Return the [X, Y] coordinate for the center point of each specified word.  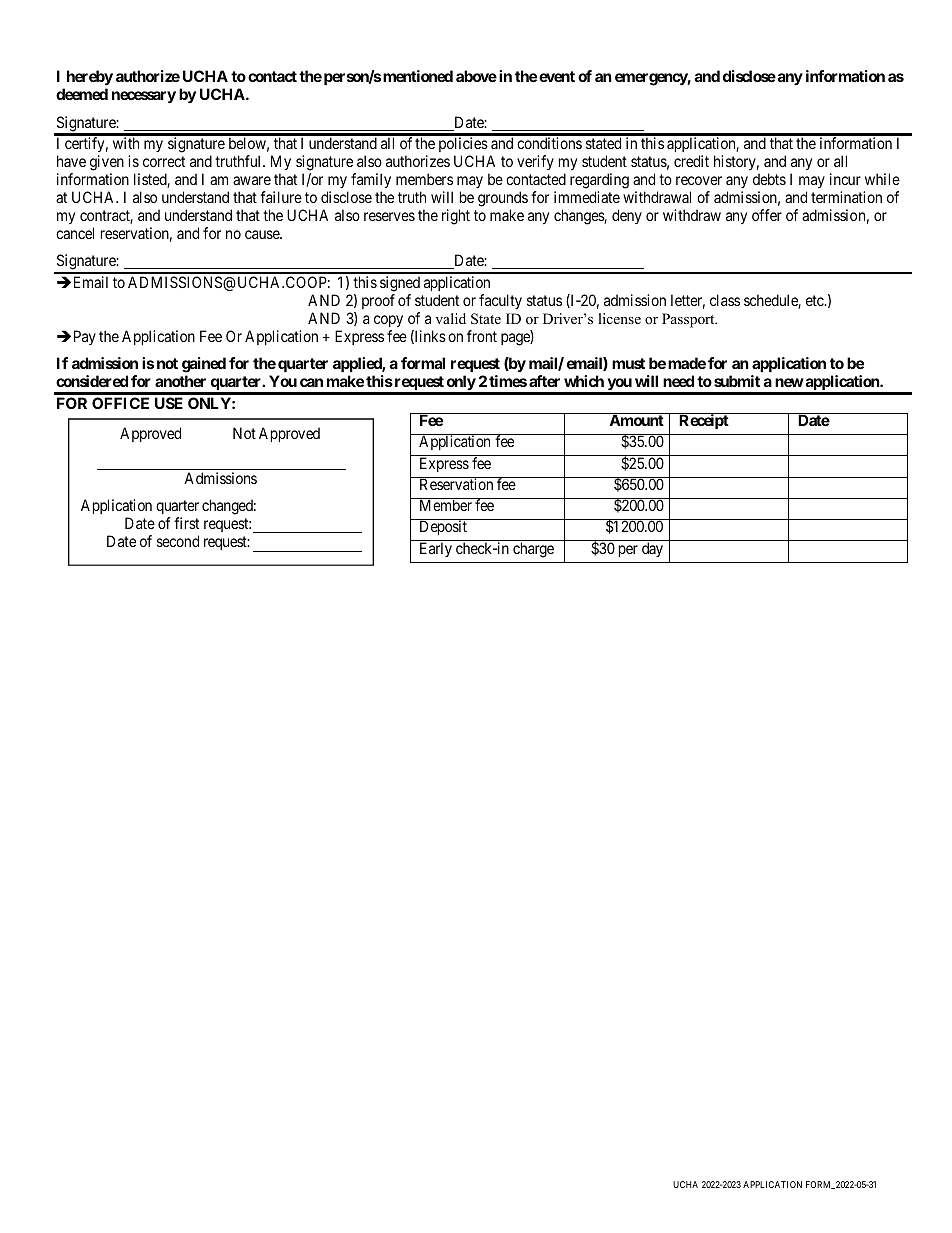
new [789, 382]
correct [164, 161]
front [482, 336]
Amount [636, 420]
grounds [503, 199]
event [557, 76]
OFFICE [120, 403]
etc [816, 300]
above [476, 76]
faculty [500, 301]
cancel [75, 233]
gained [204, 365]
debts [769, 179]
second [178, 541]
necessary [144, 97]
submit [737, 381]
